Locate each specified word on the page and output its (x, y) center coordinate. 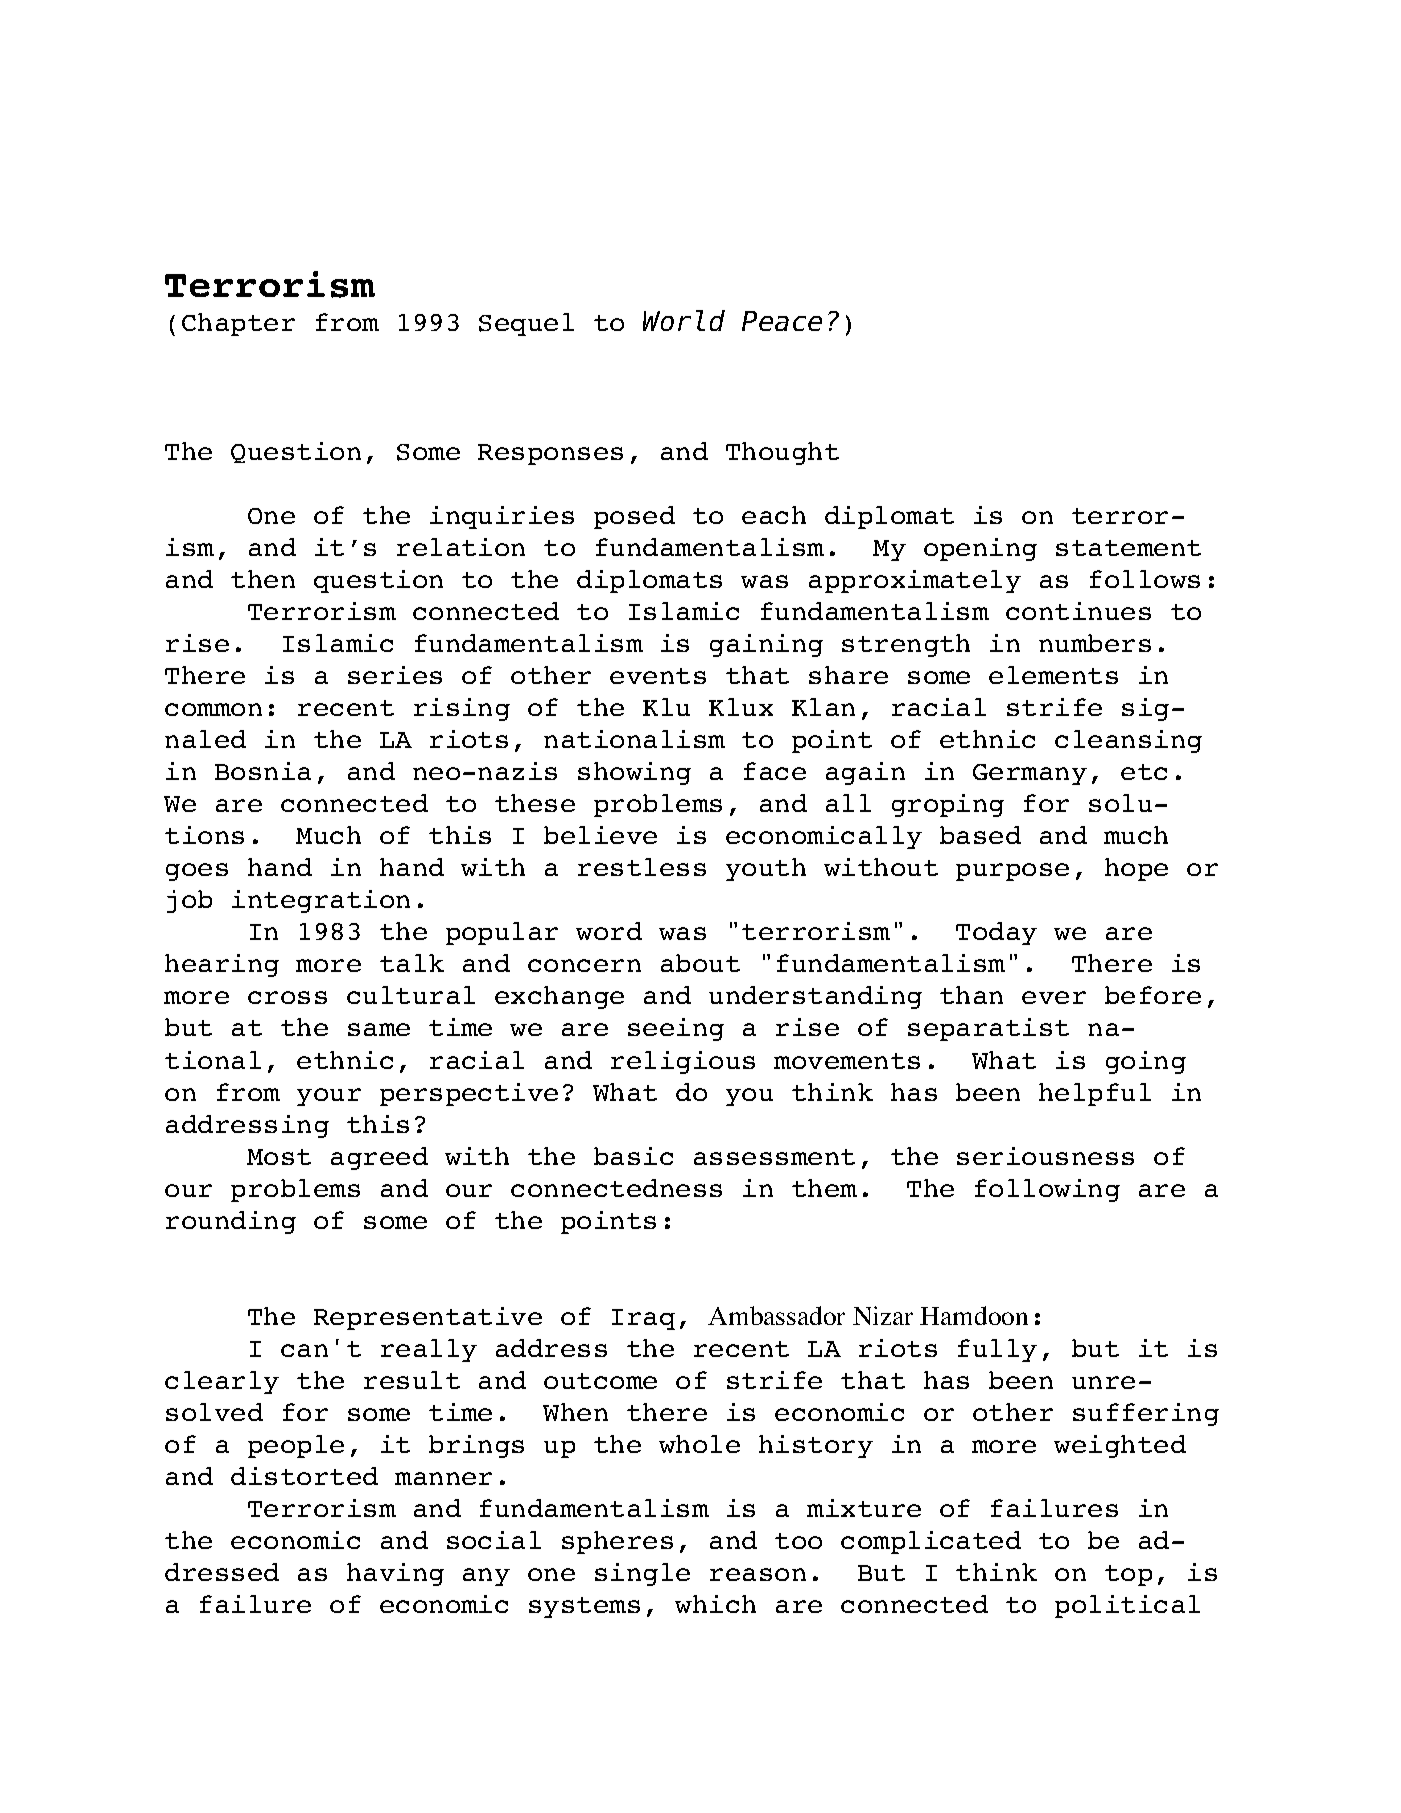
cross (287, 997)
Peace (782, 322)
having (395, 1574)
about (700, 963)
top (1128, 1575)
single (642, 1574)
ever (1054, 997)
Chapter (238, 324)
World (683, 321)
